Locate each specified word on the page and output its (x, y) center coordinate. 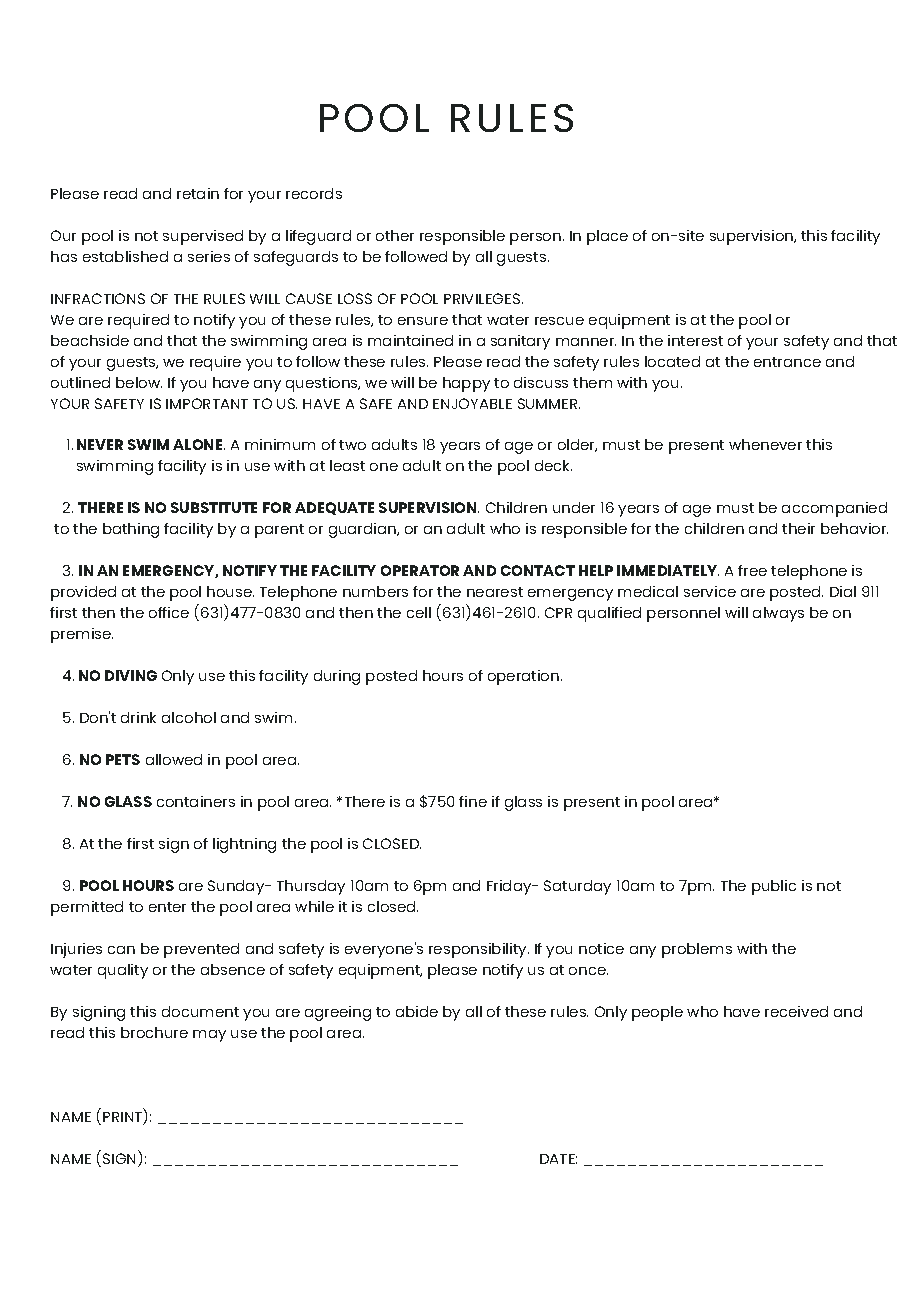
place (607, 237)
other (395, 235)
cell (419, 612)
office (169, 612)
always (778, 614)
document (200, 1011)
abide (417, 1011)
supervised (203, 237)
